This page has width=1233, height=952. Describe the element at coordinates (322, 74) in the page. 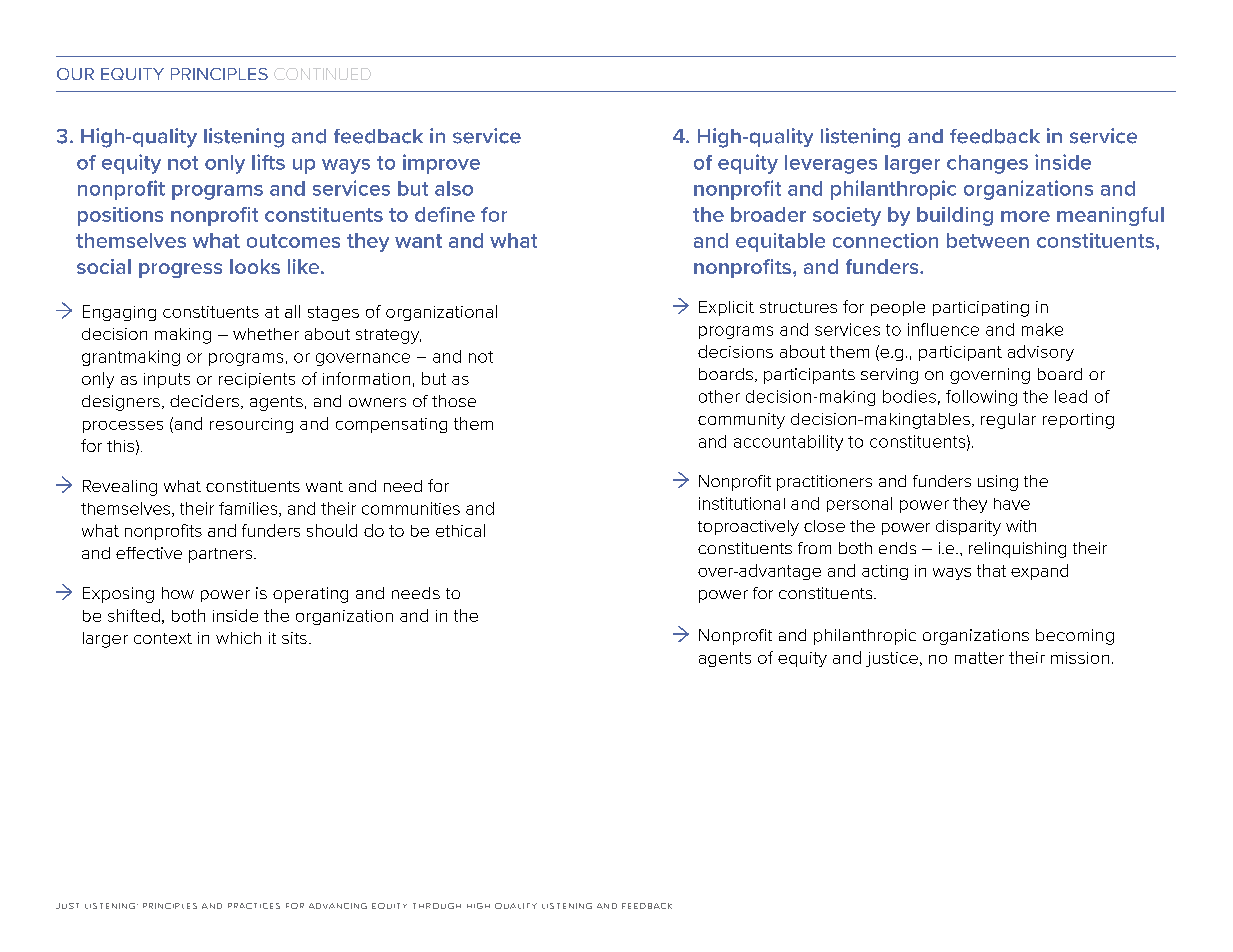

I see `CONTINUED` at that location.
